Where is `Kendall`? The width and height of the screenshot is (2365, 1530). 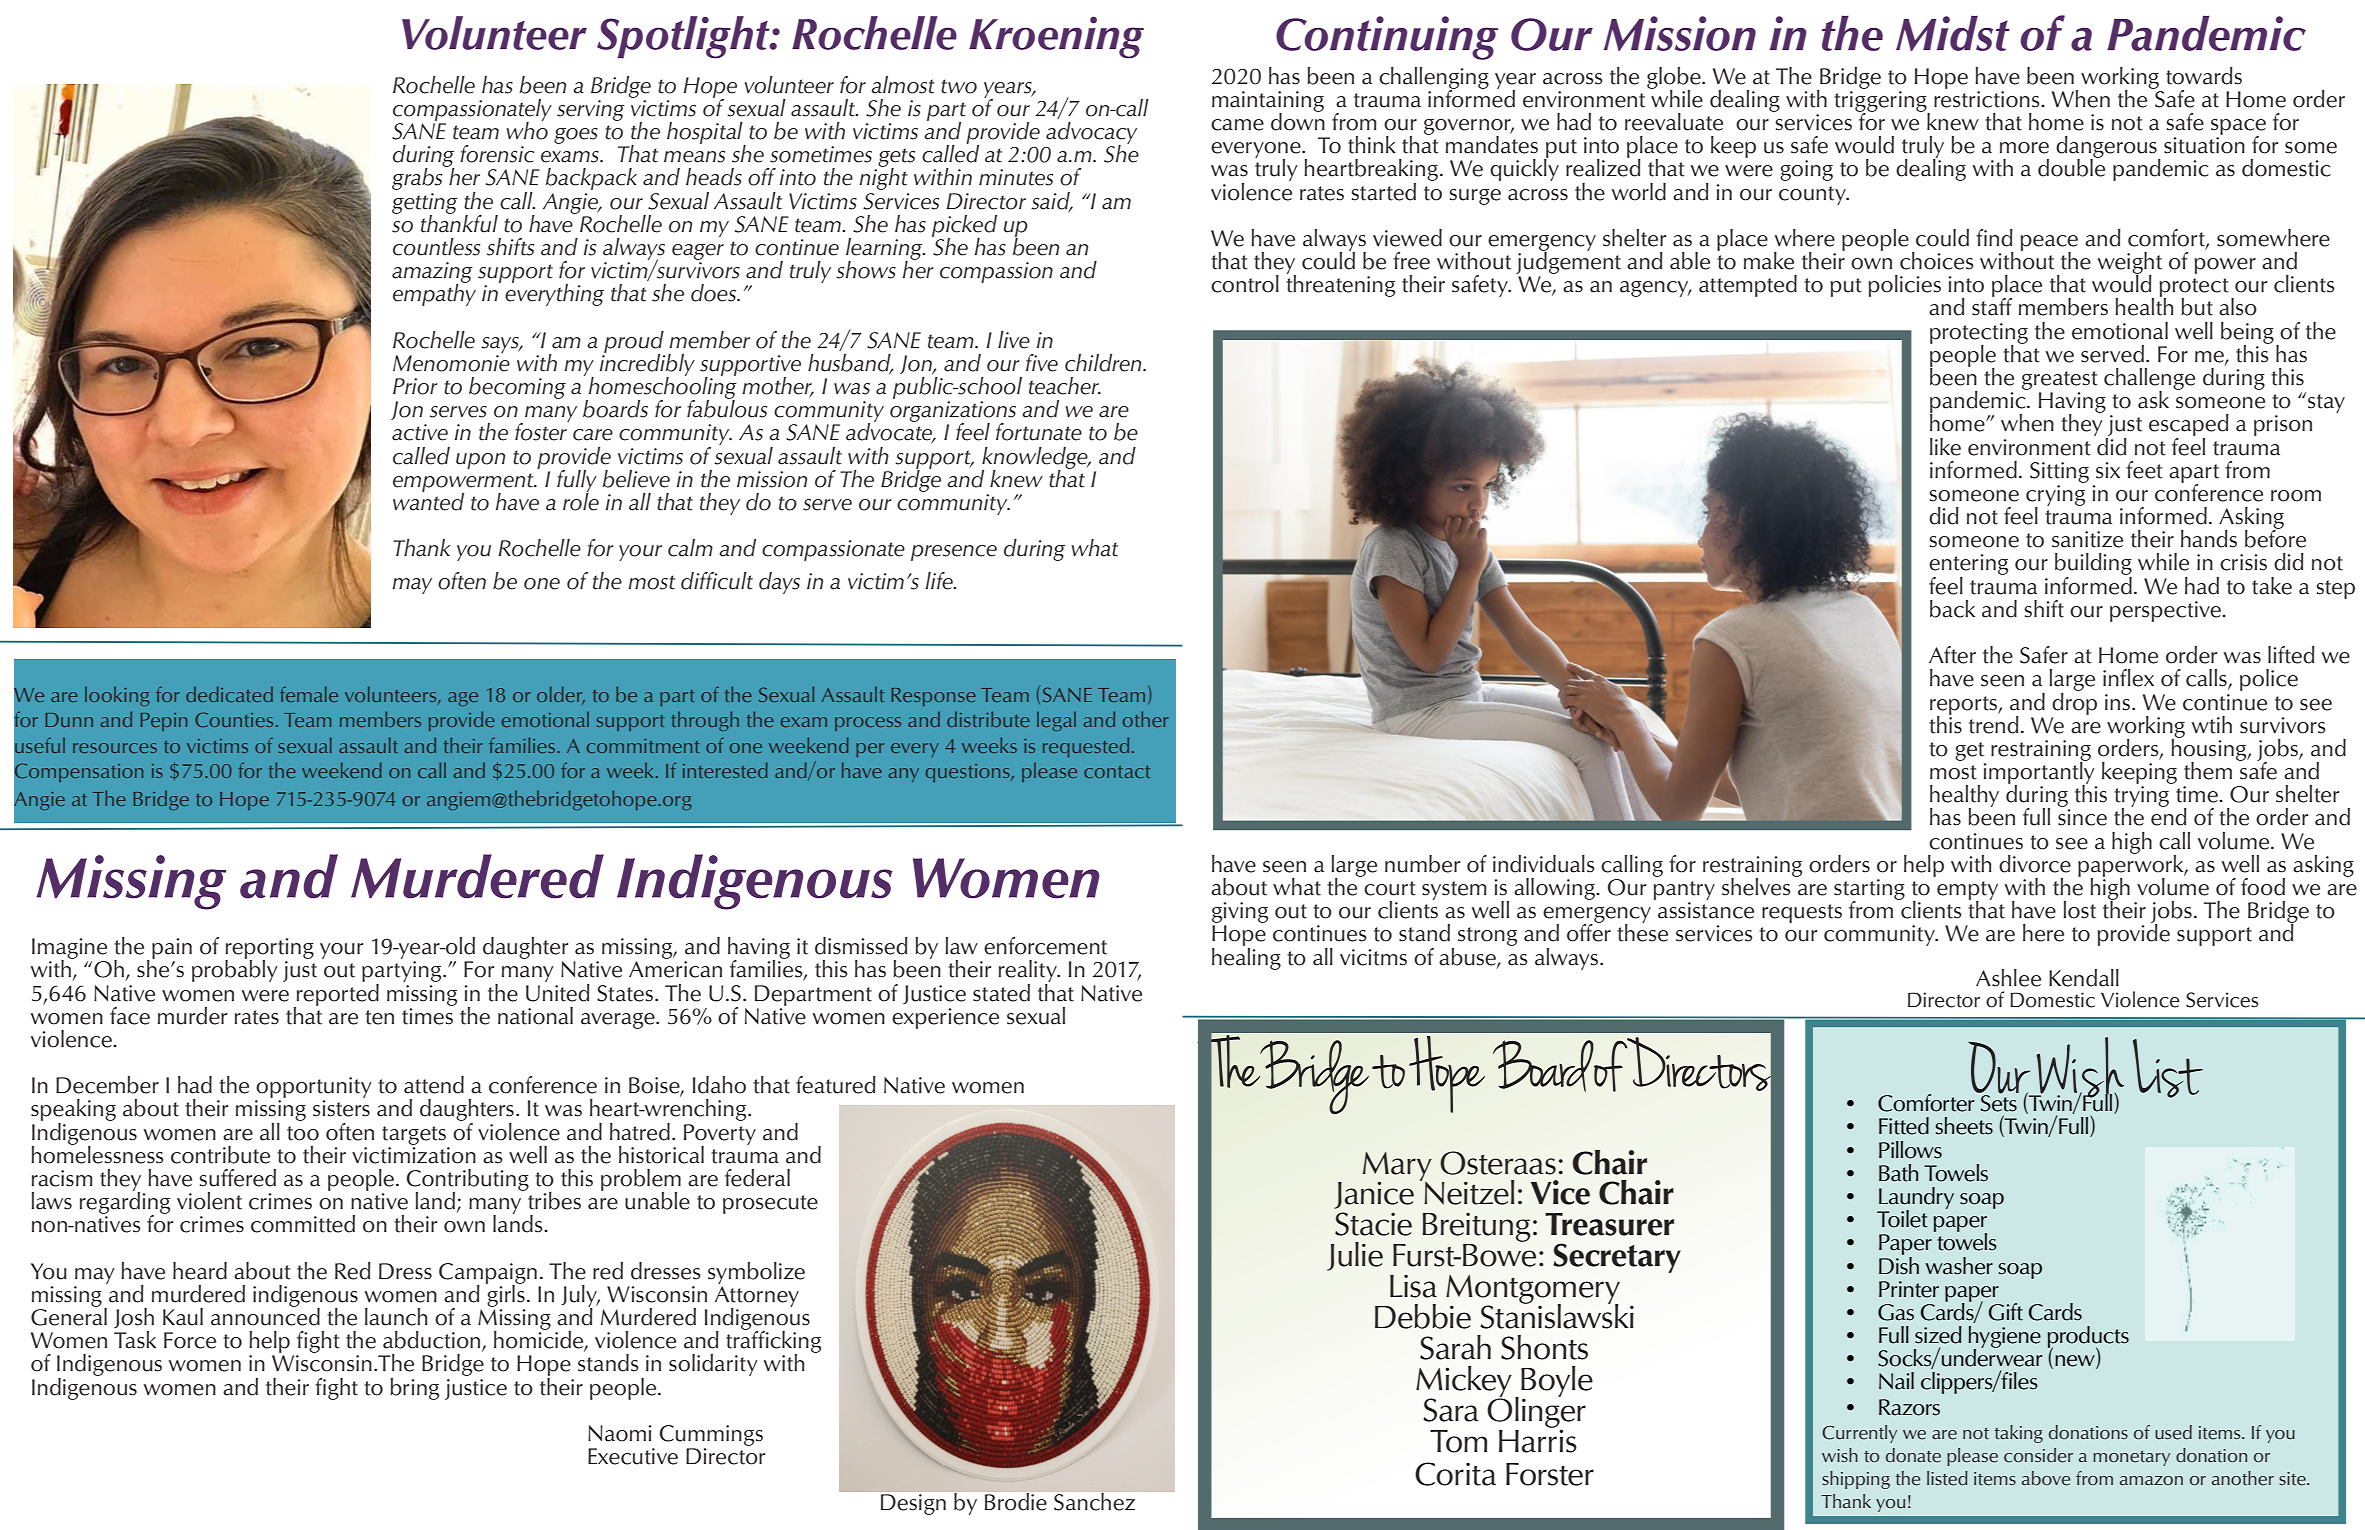
Kendall is located at coordinates (2084, 978).
